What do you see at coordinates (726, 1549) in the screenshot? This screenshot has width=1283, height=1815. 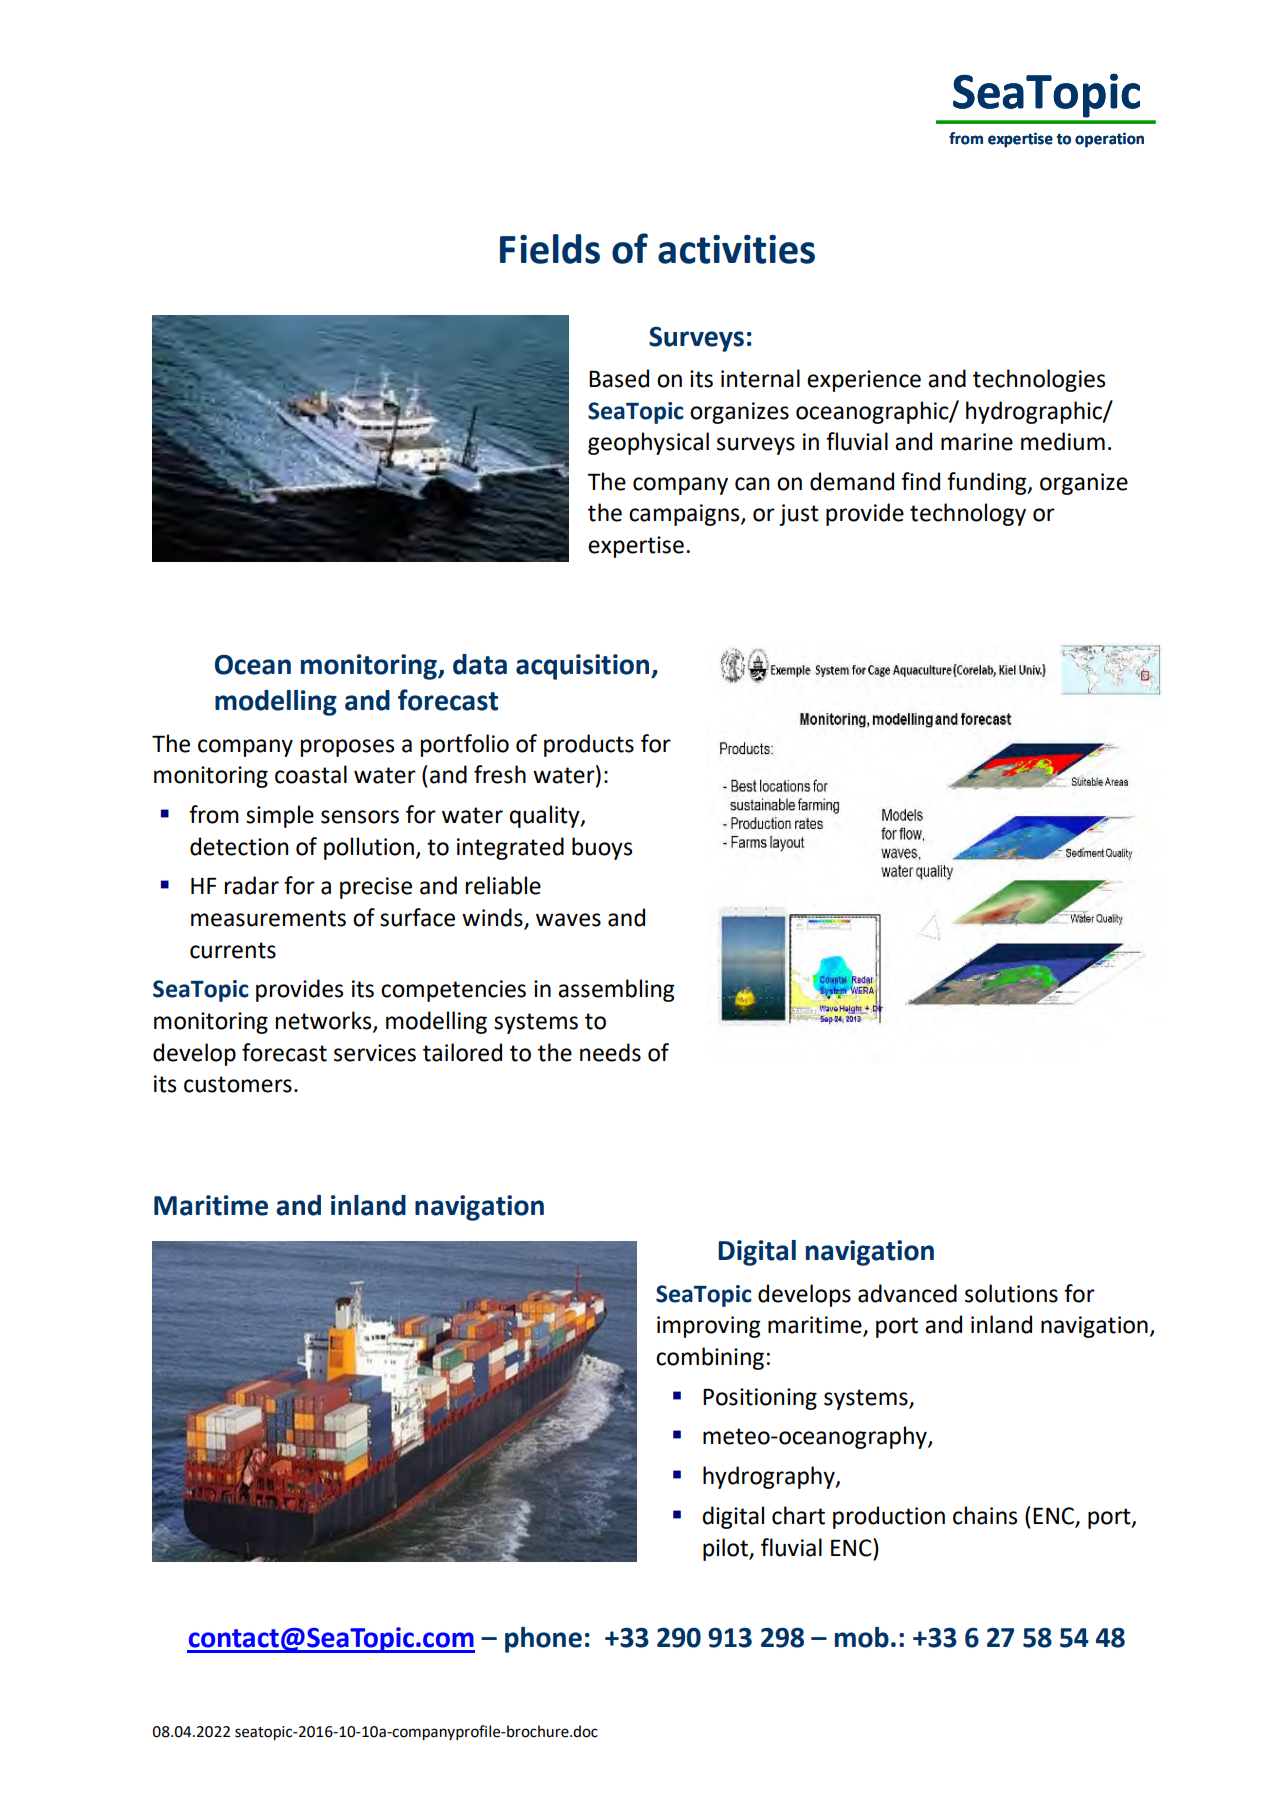 I see `pilot` at bounding box center [726, 1549].
